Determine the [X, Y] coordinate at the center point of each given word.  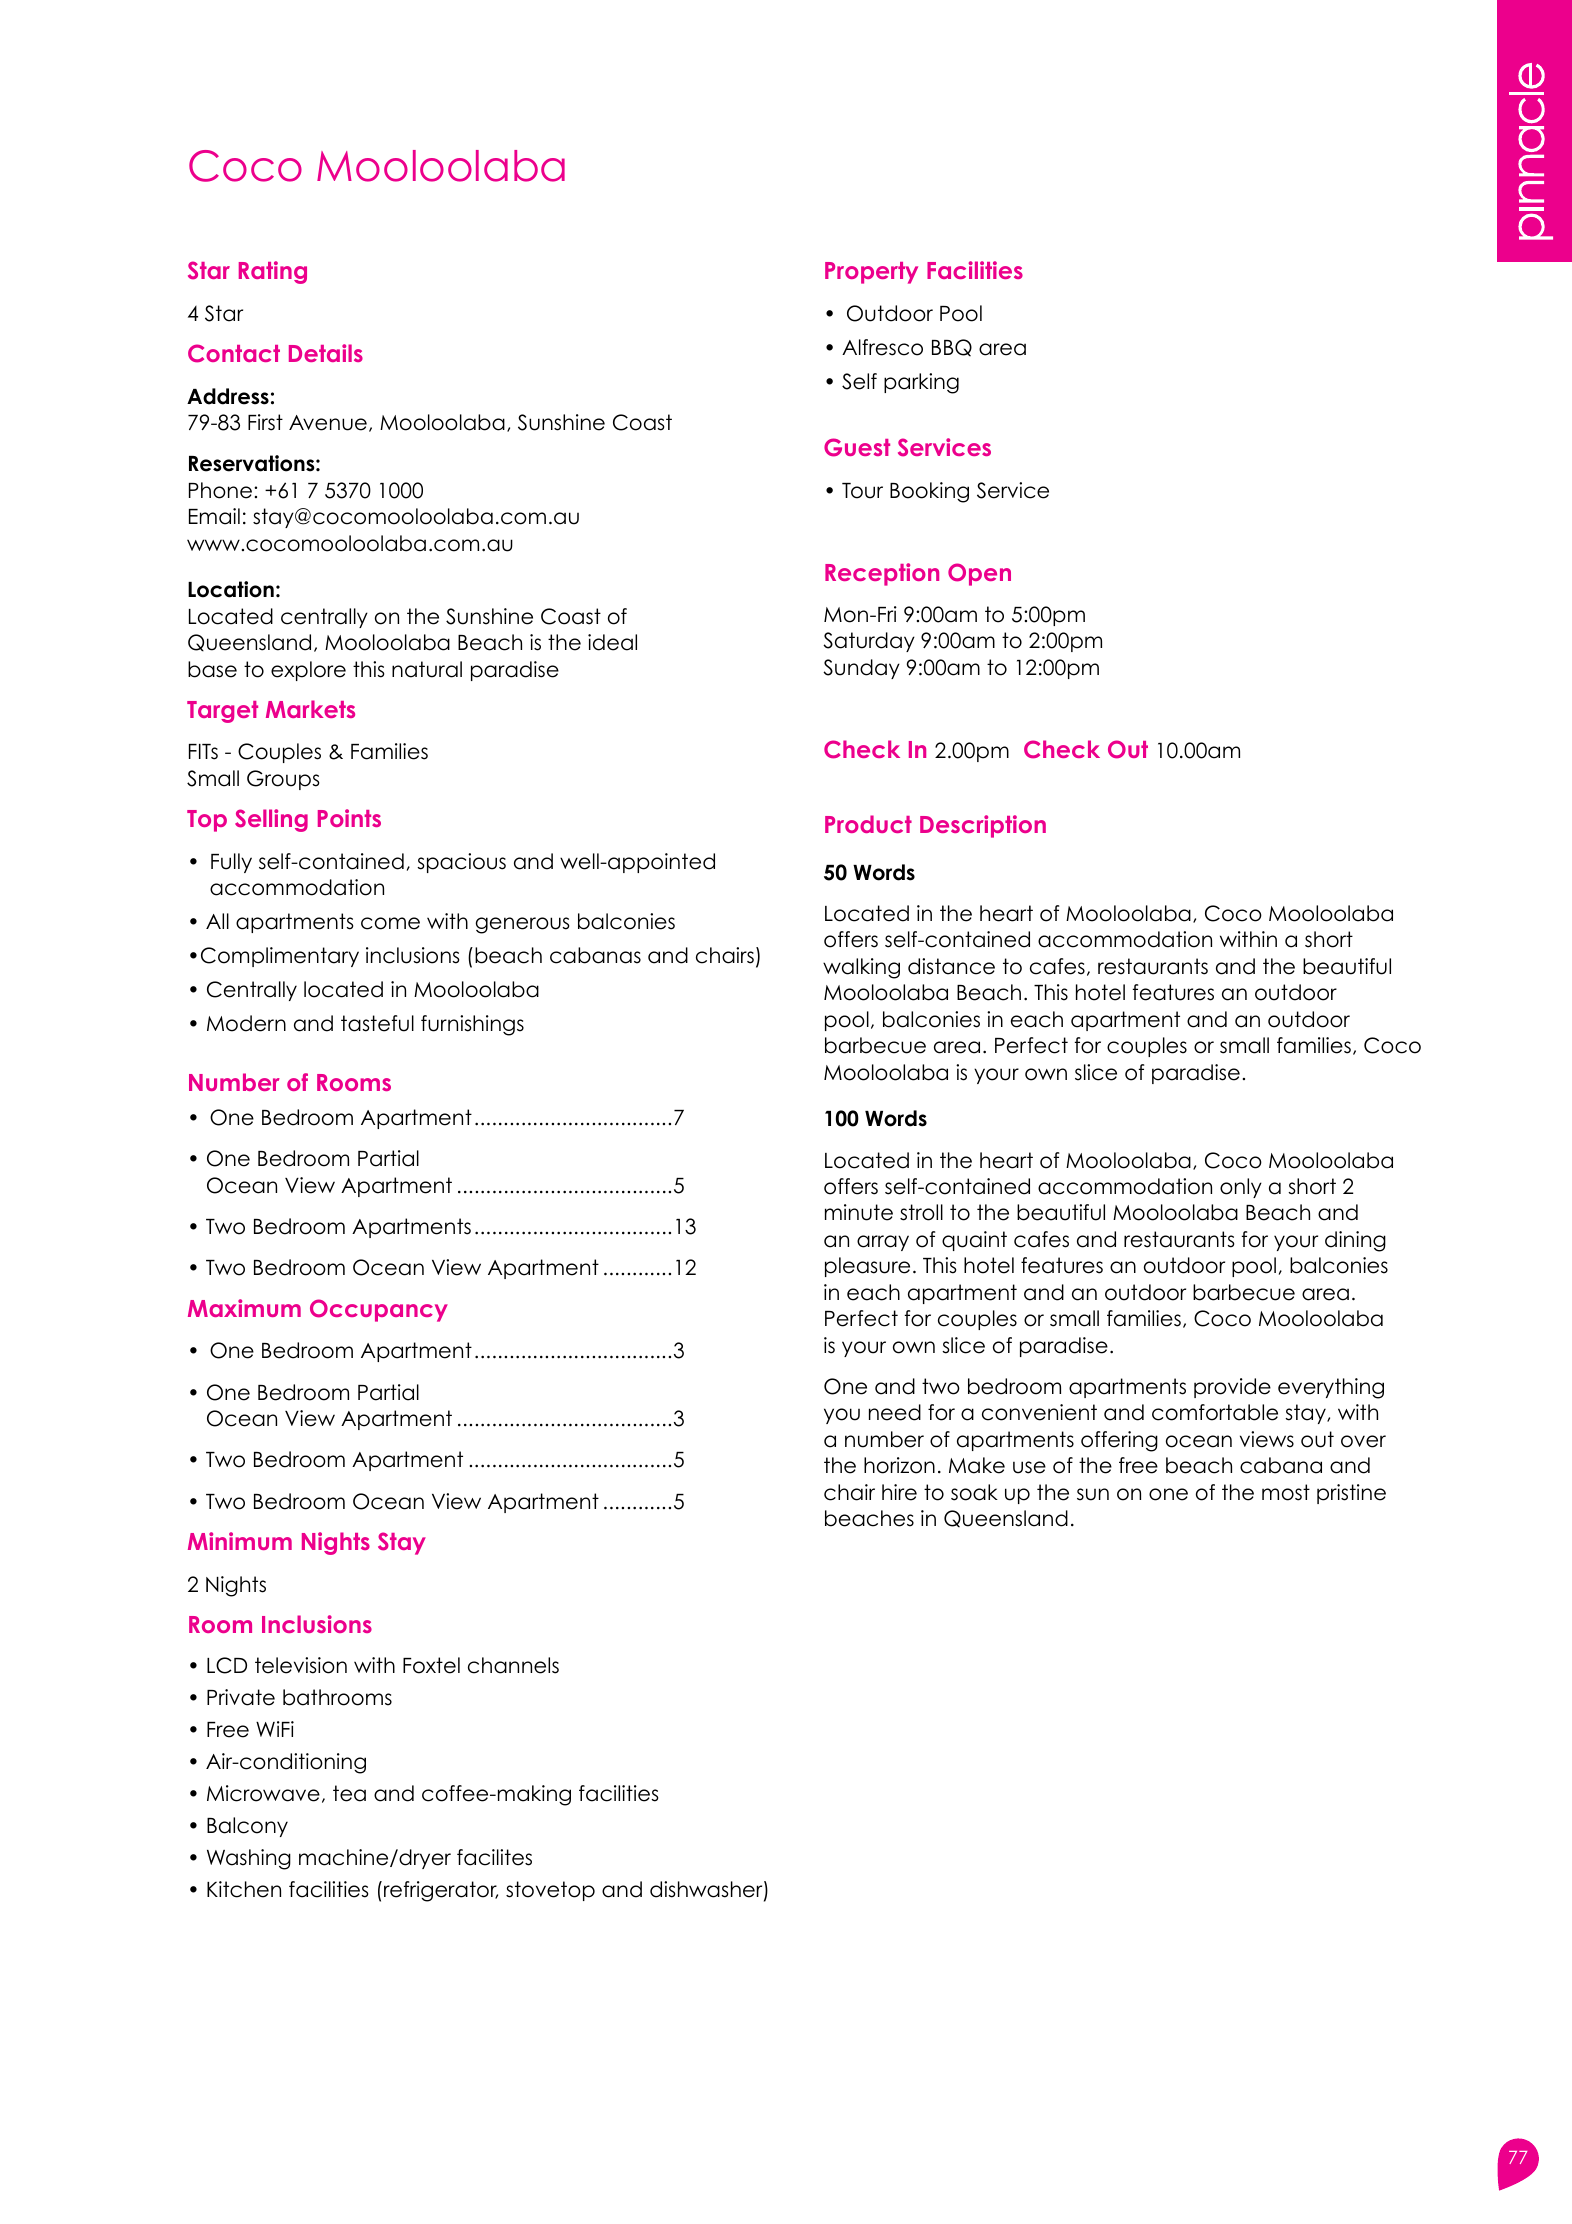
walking [861, 968]
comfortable [1215, 1412]
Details [326, 353]
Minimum [240, 1541]
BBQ [952, 347]
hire [899, 1492]
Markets [310, 709]
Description [983, 826]
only [1241, 1188]
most [1286, 1492]
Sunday [861, 669]
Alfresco [882, 347]
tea [349, 1793]
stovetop [550, 1891]
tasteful [377, 1023]
